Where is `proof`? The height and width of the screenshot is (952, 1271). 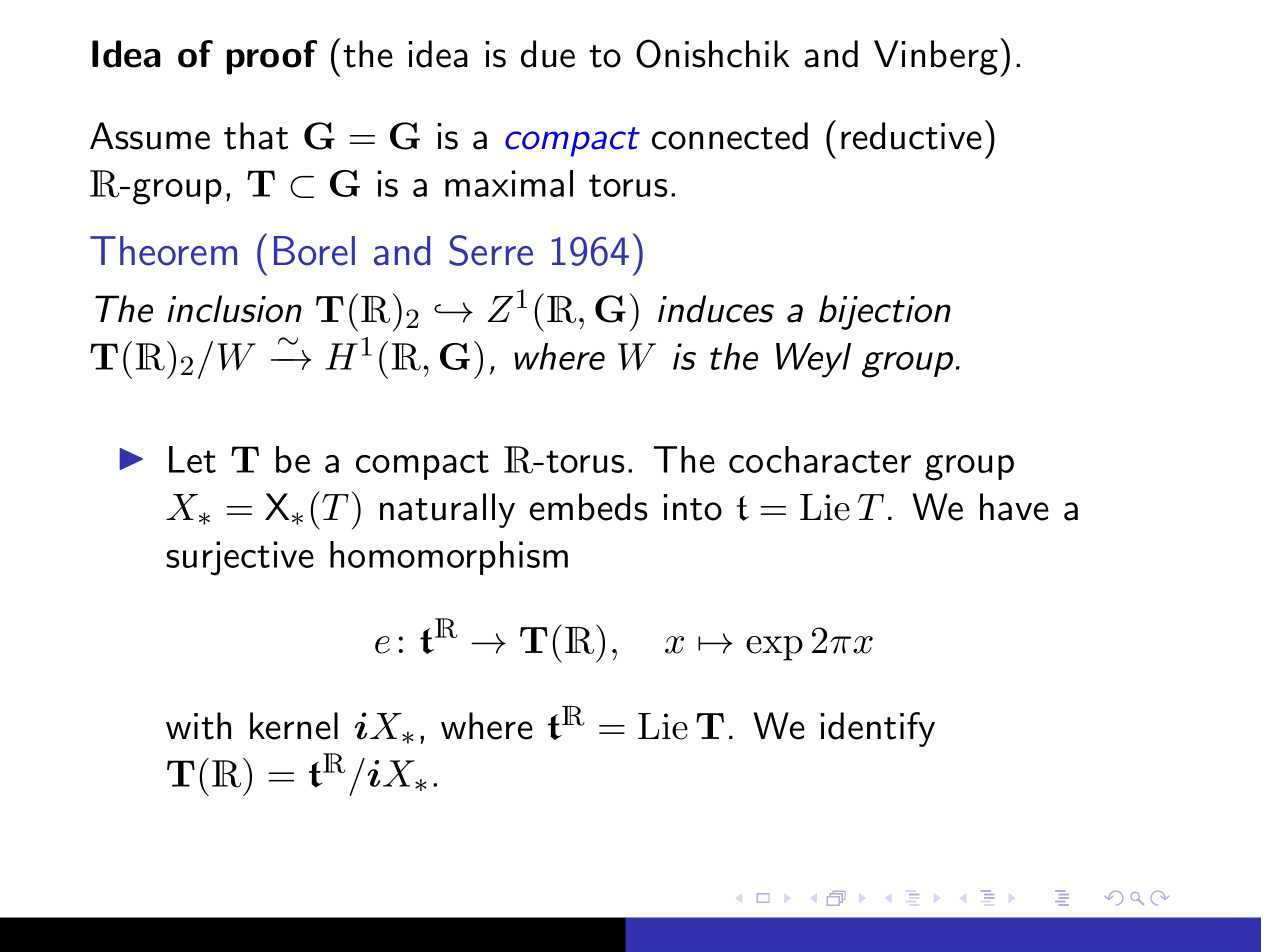
proof is located at coordinates (272, 57).
